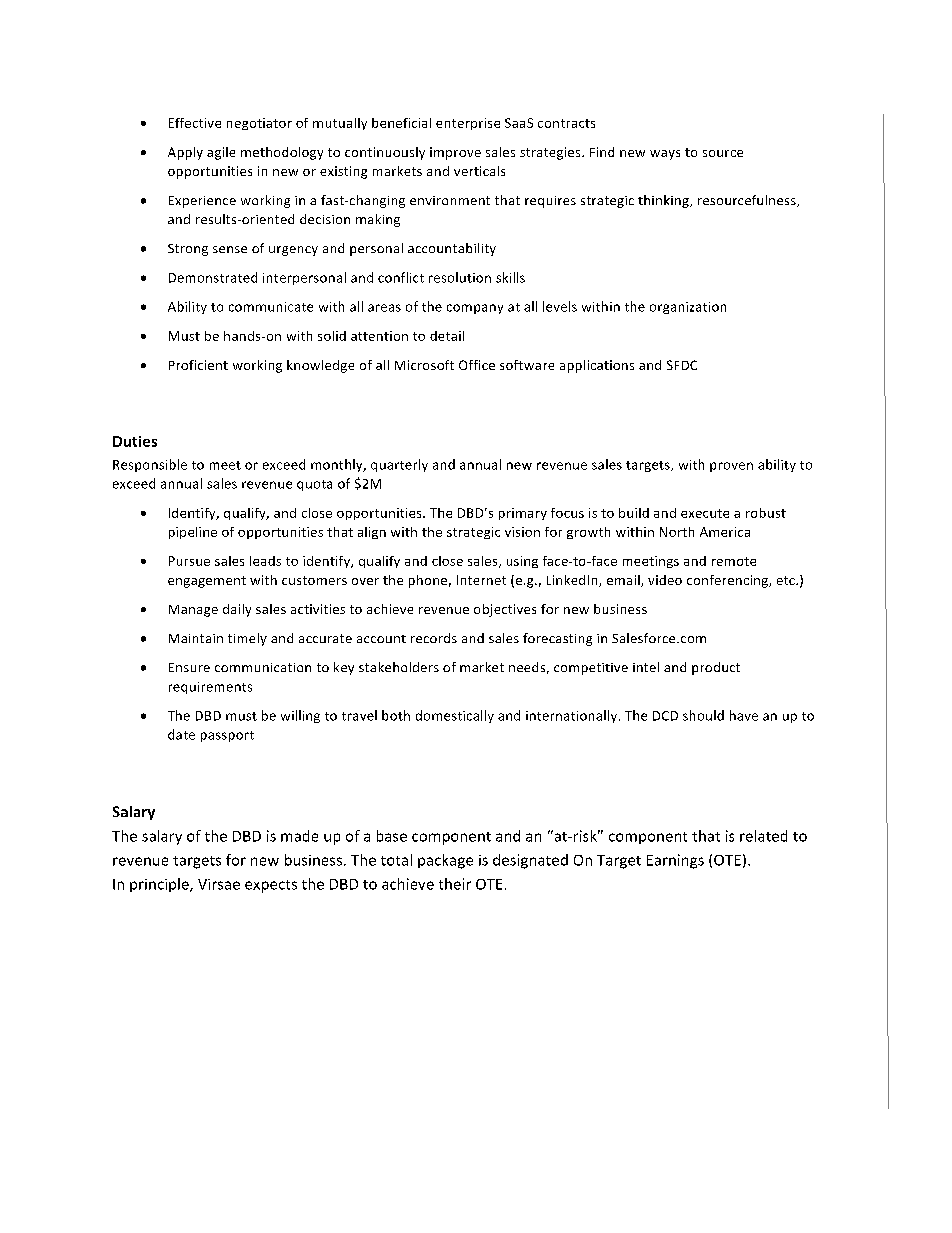  I want to click on agile, so click(221, 153).
